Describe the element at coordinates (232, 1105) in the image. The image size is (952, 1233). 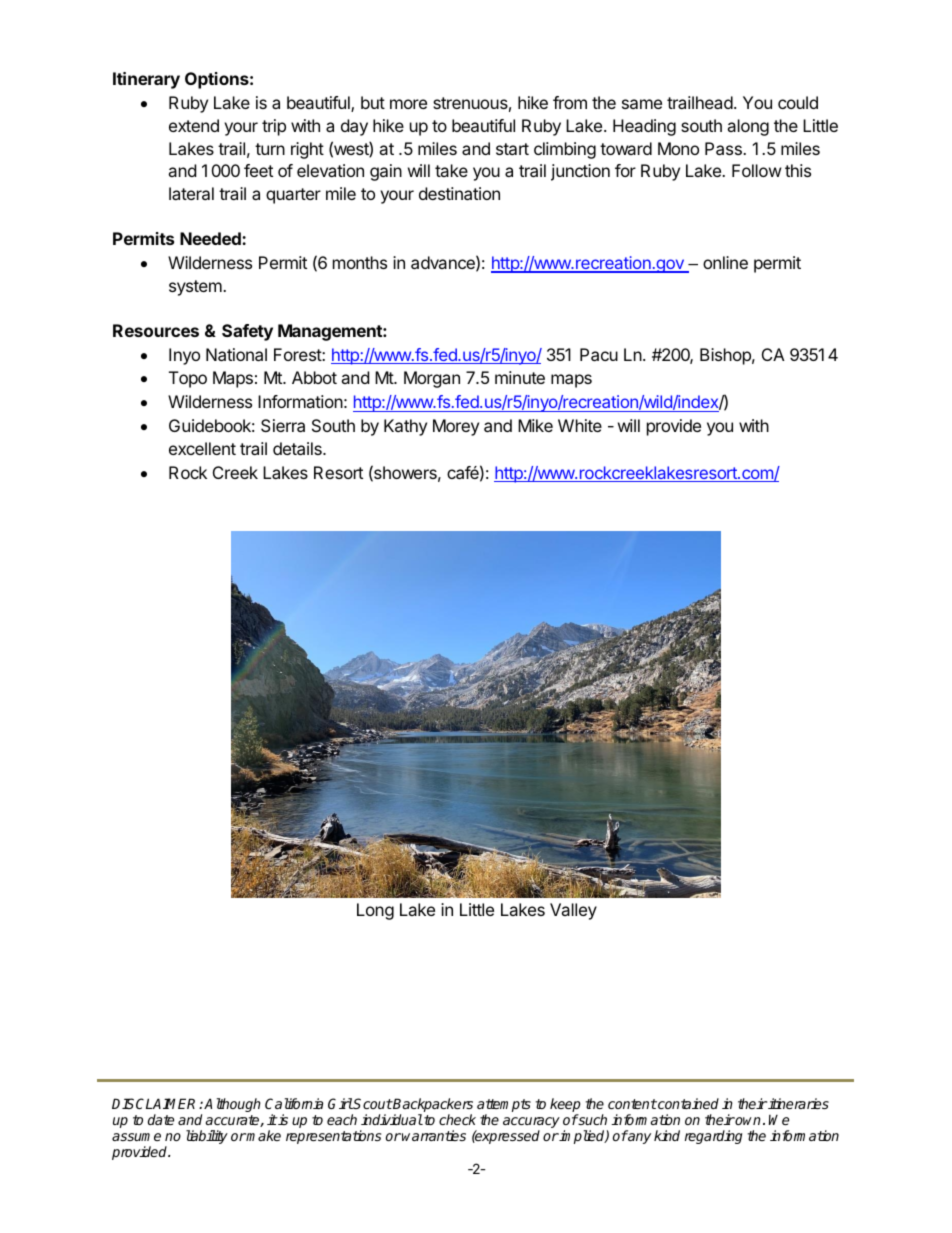
I see `Although` at that location.
